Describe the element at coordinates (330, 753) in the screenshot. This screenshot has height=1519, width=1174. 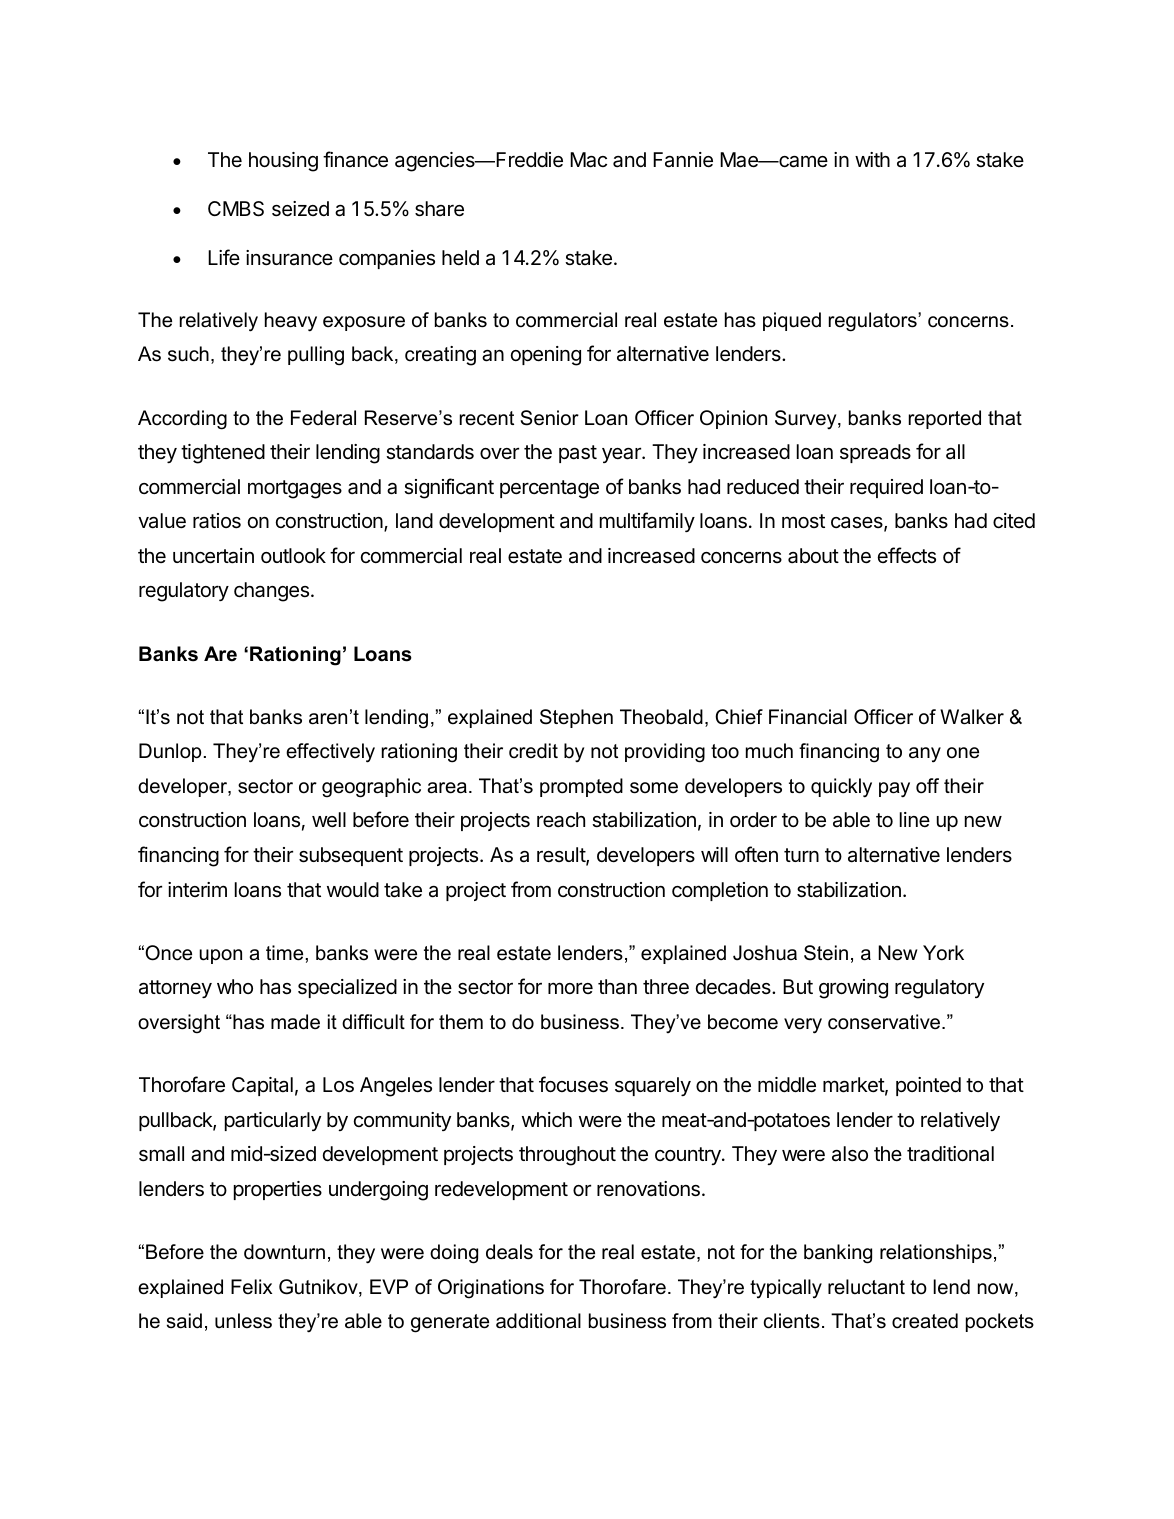
I see `effectively` at that location.
